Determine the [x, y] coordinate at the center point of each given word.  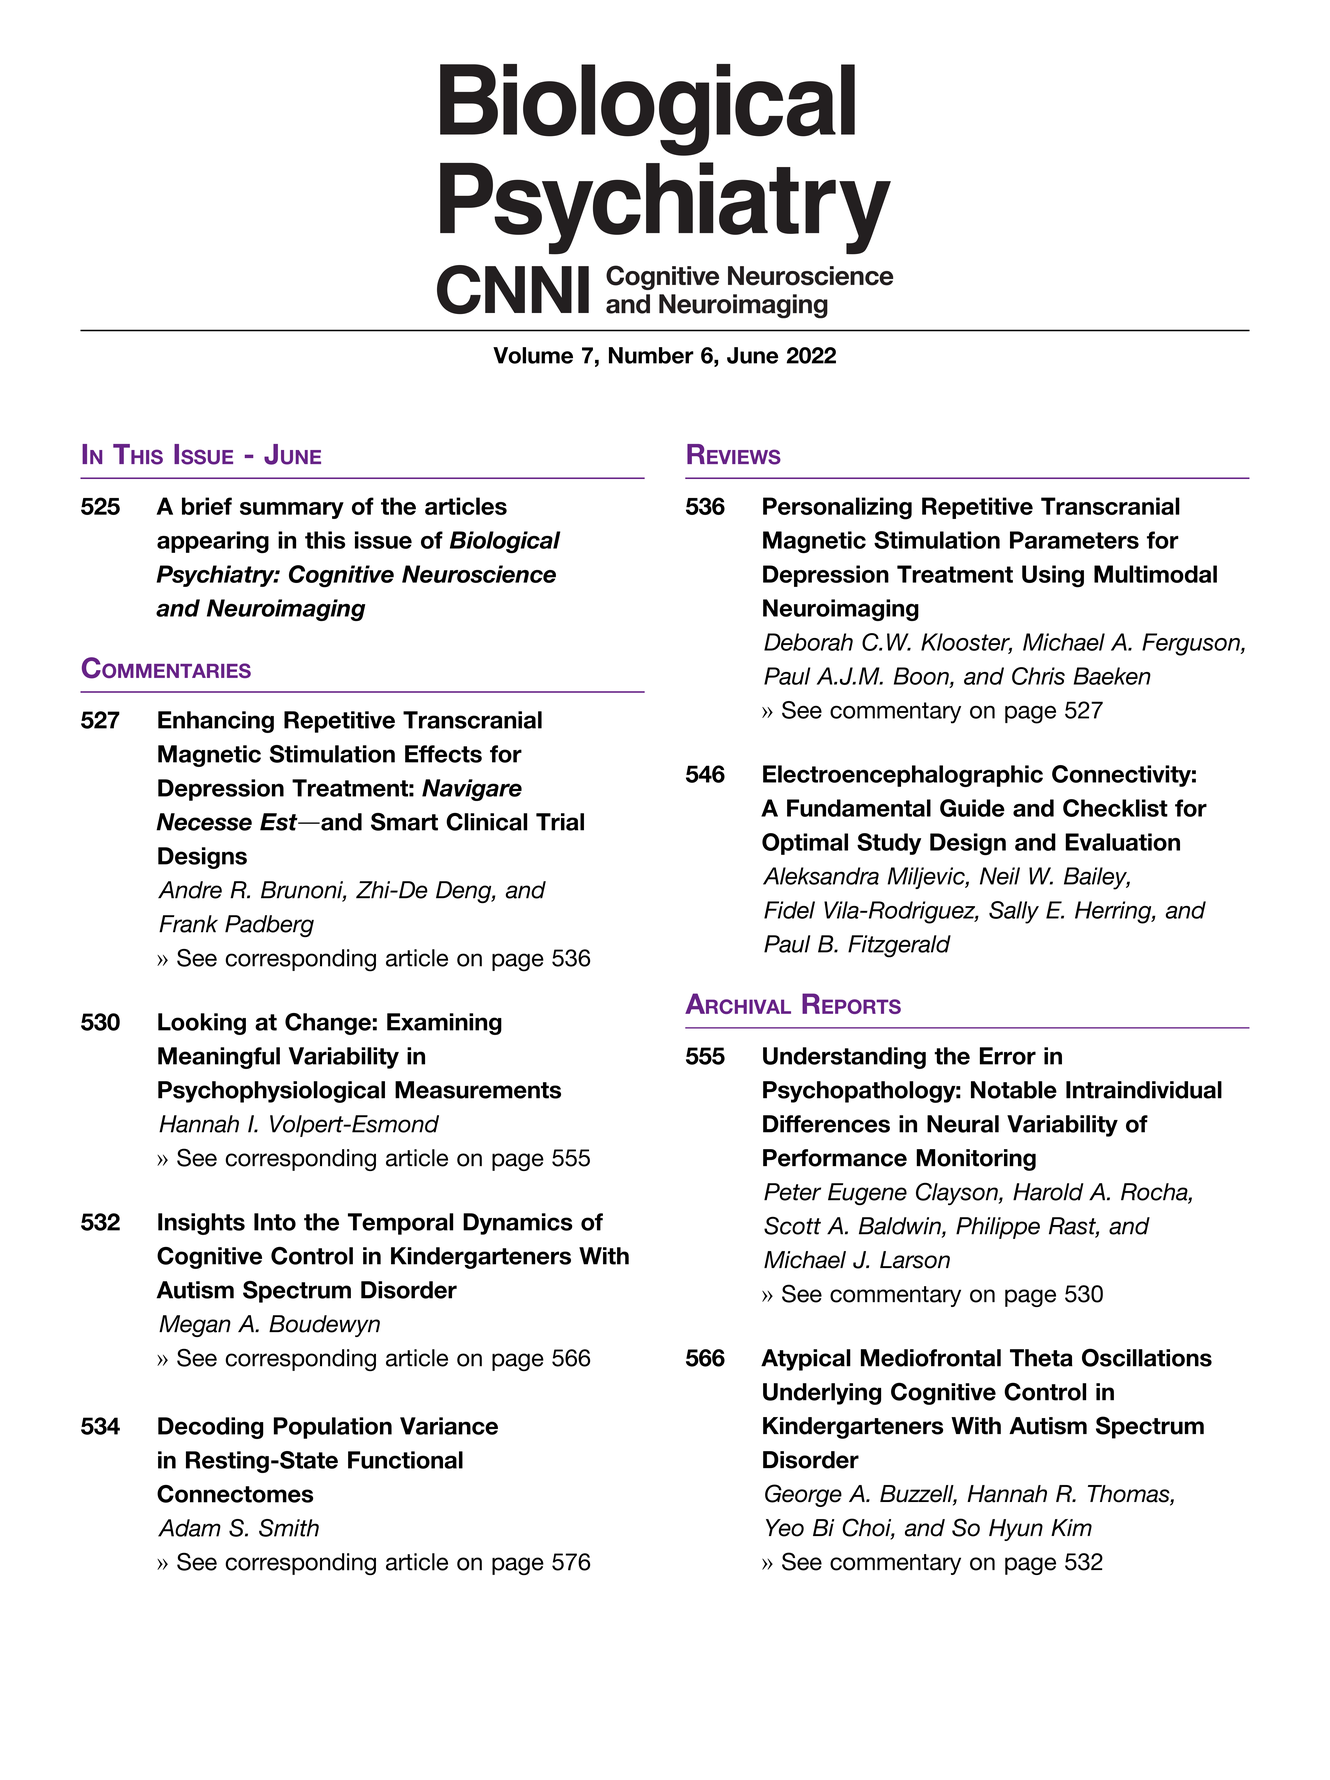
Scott [792, 1225]
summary [292, 510]
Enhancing [216, 722]
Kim [1071, 1527]
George [803, 1495]
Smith [289, 1528]
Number [651, 355]
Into [275, 1222]
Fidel [789, 910]
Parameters [1074, 540]
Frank [188, 924]
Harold [1048, 1192]
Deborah [808, 642]
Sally [1014, 912]
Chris [1038, 676]
